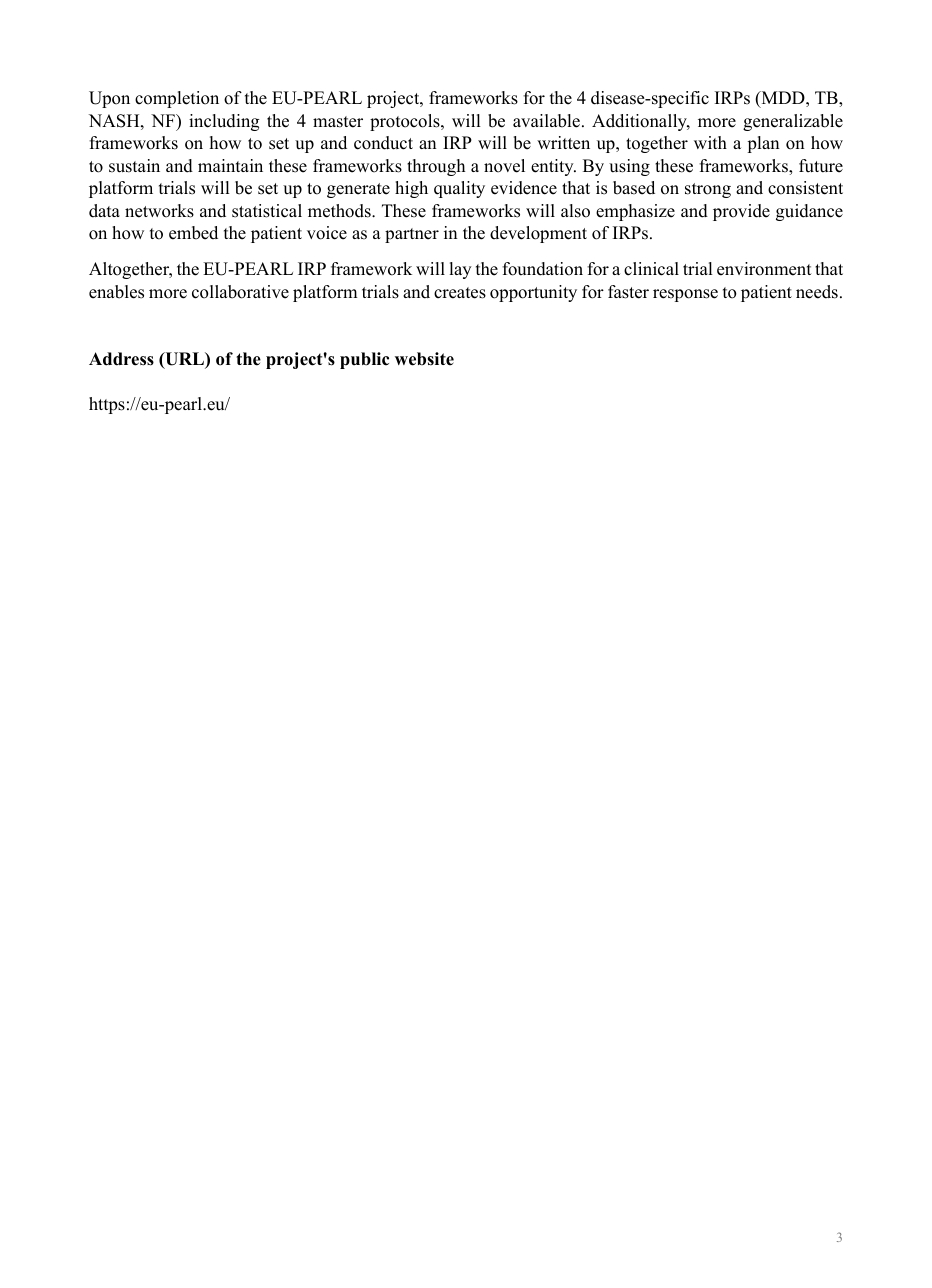 The image size is (932, 1288). What do you see at coordinates (406, 122) in the page?
I see `protocols` at bounding box center [406, 122].
